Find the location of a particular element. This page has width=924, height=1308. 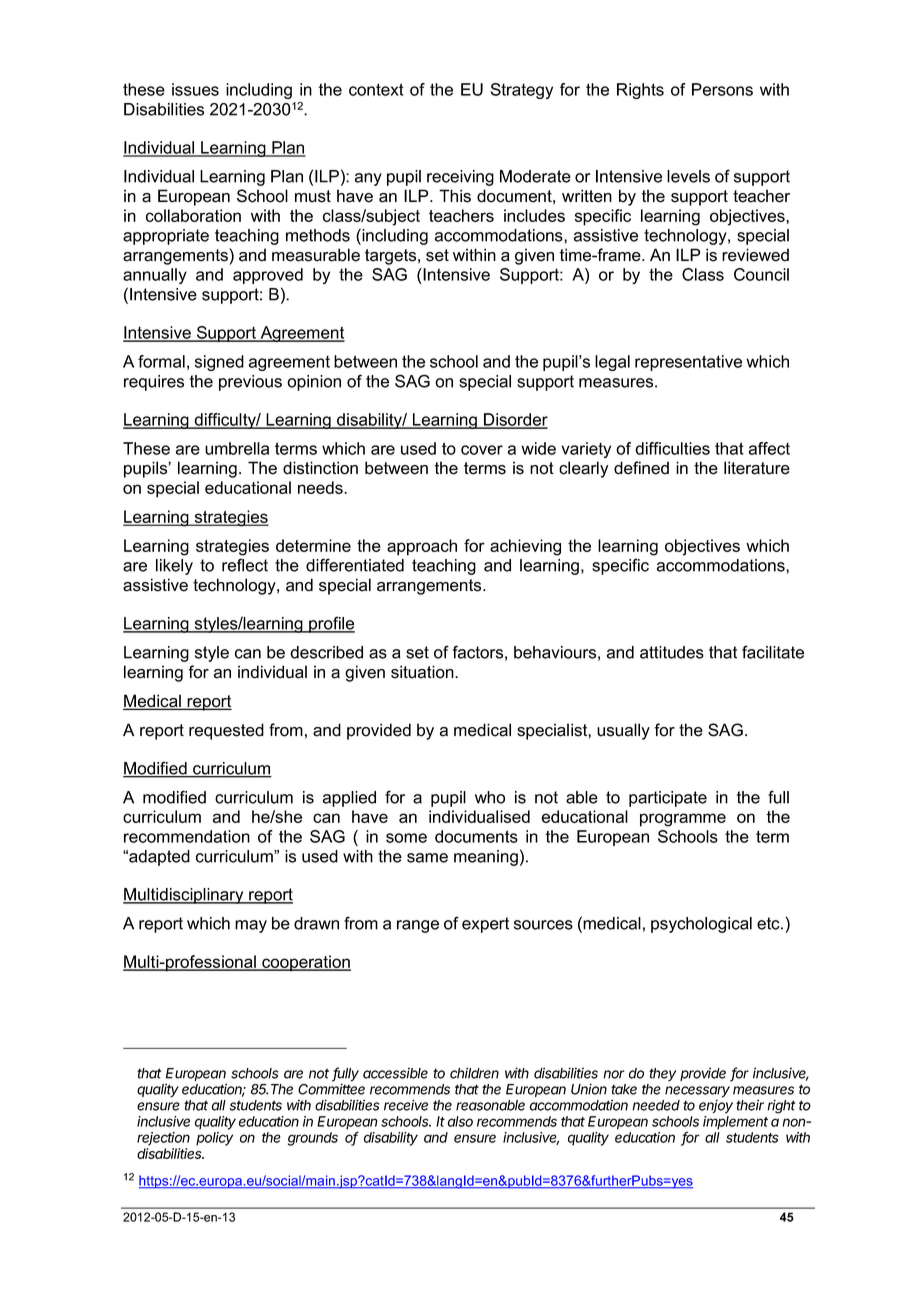

meaning is located at coordinates (486, 858).
